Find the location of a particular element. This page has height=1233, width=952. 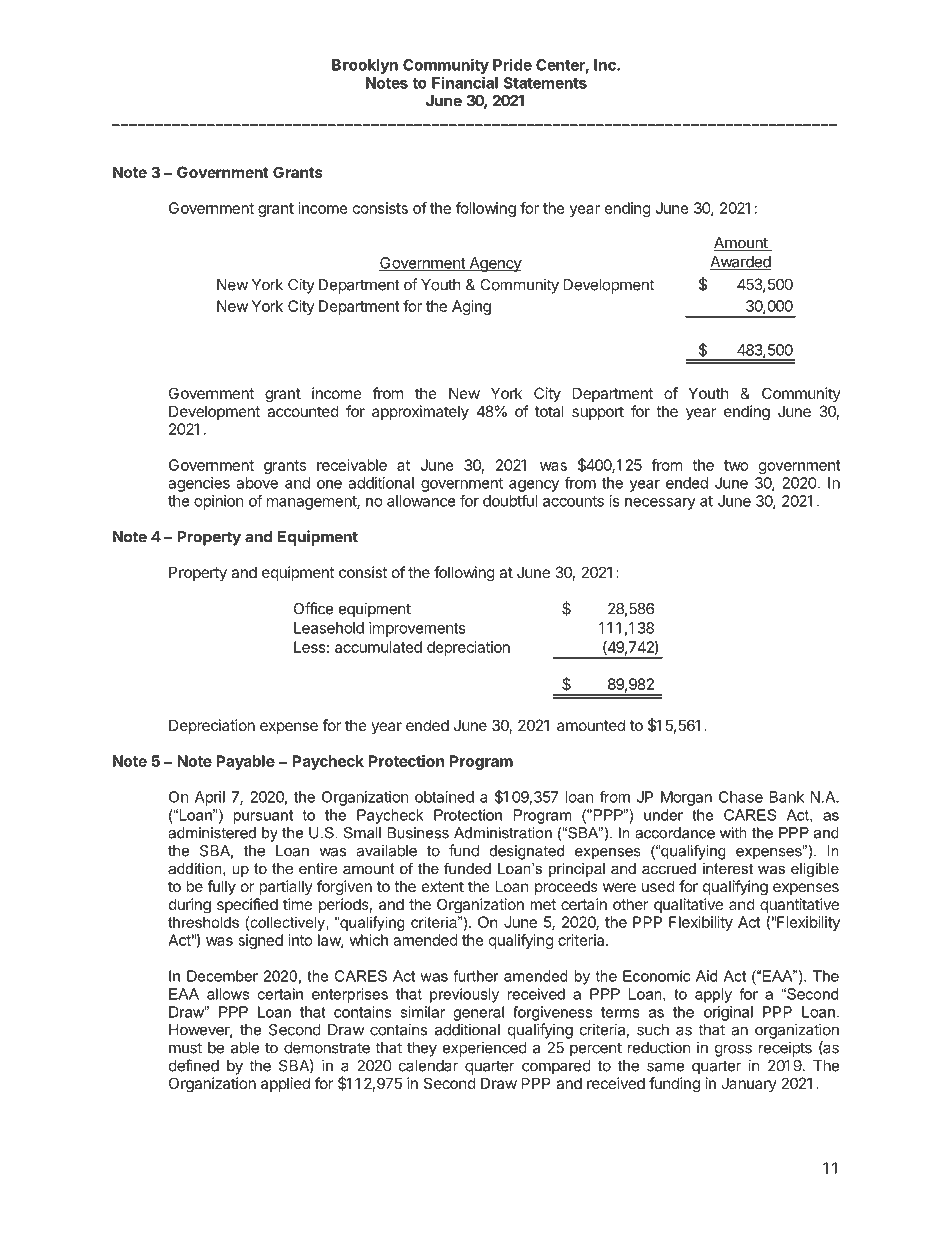

April is located at coordinates (210, 798).
